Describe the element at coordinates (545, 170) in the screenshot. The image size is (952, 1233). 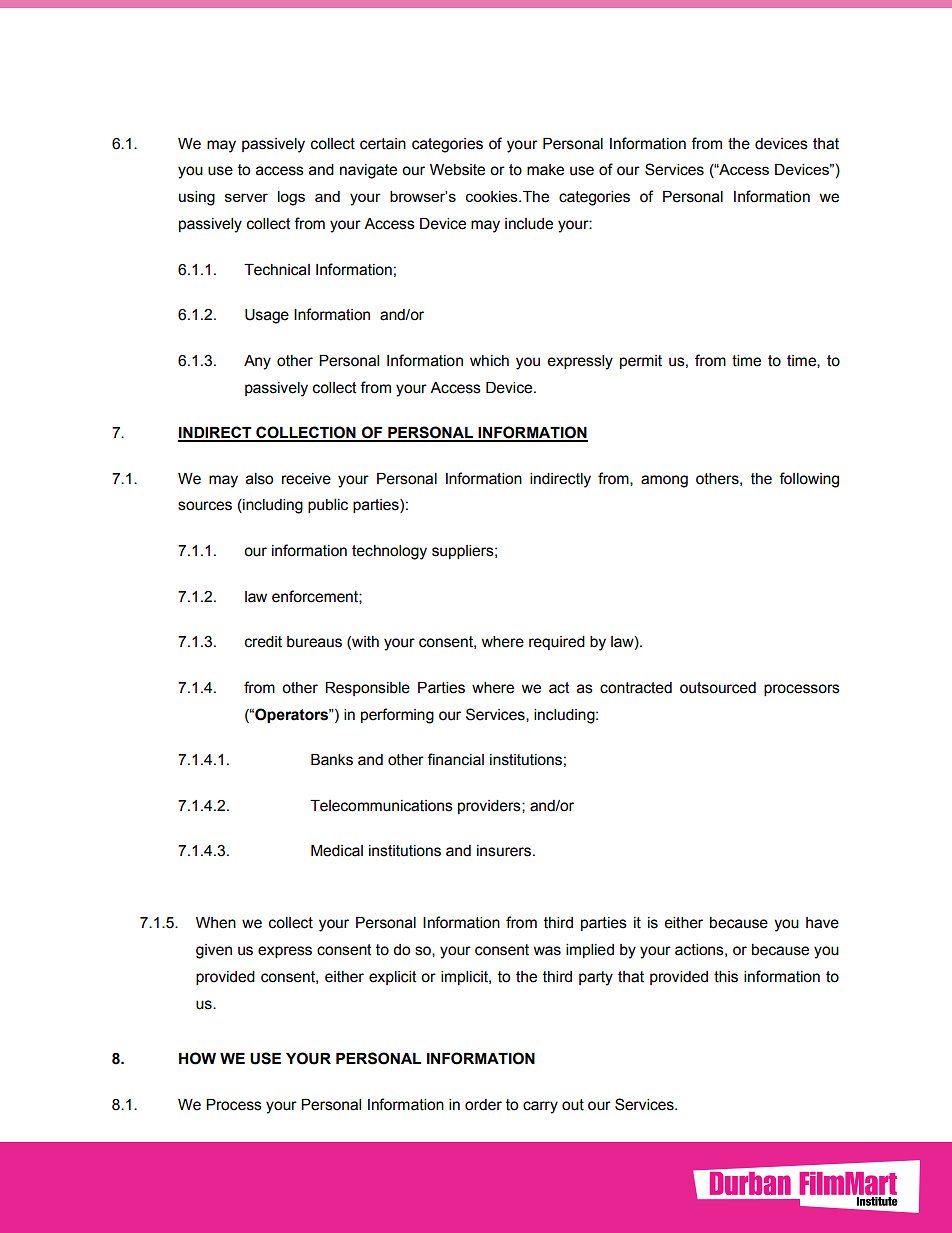
I see `make` at that location.
